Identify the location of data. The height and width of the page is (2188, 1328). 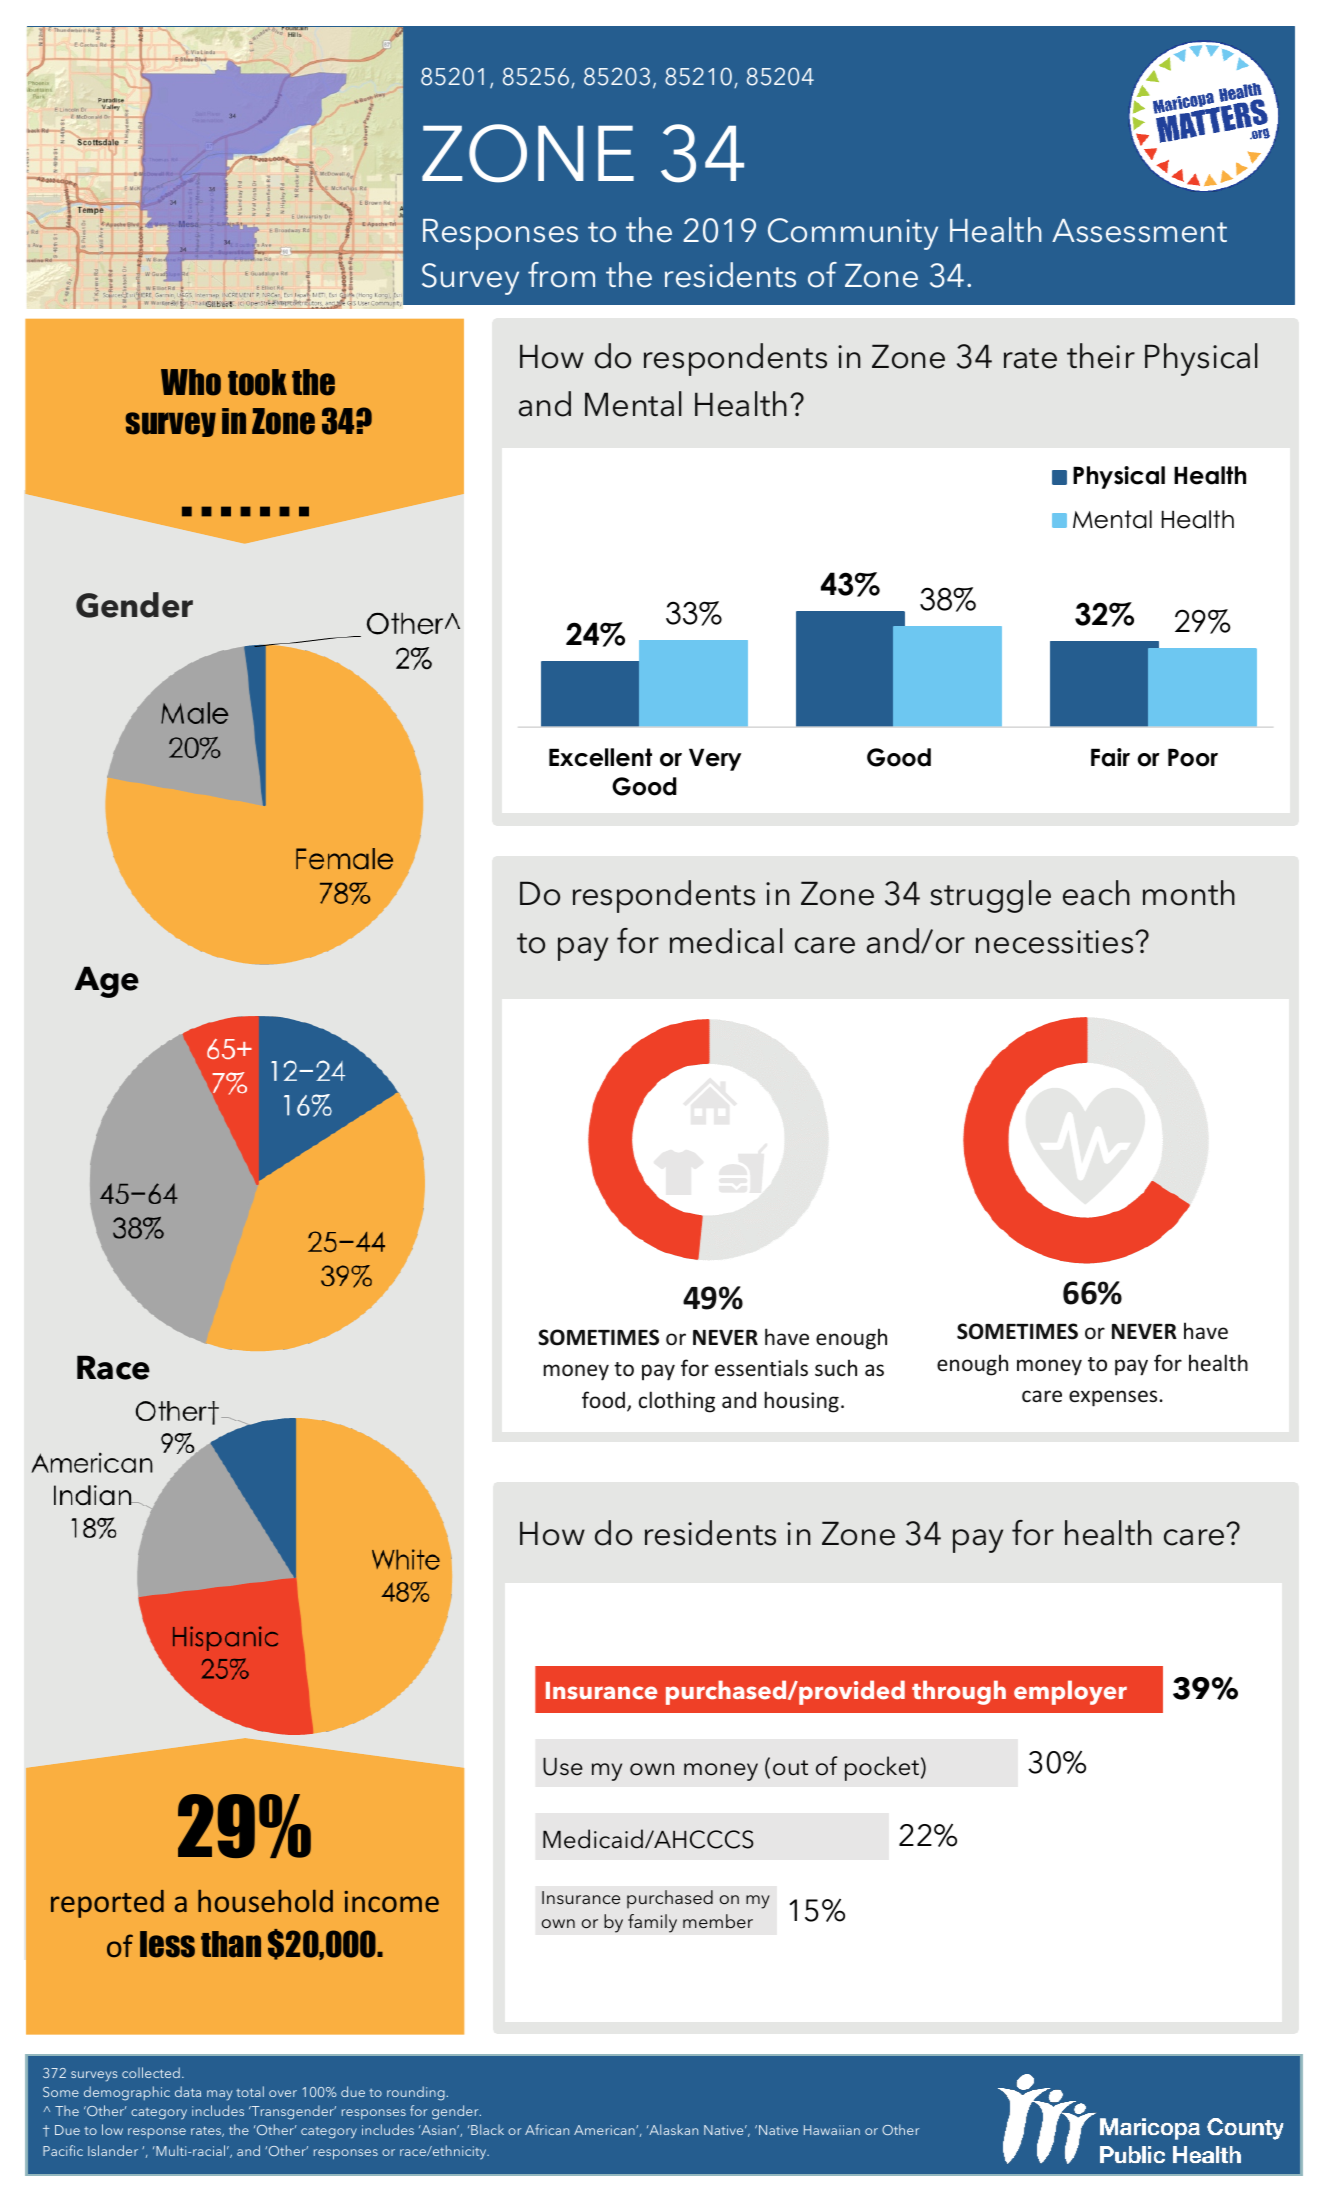
(188, 2091).
